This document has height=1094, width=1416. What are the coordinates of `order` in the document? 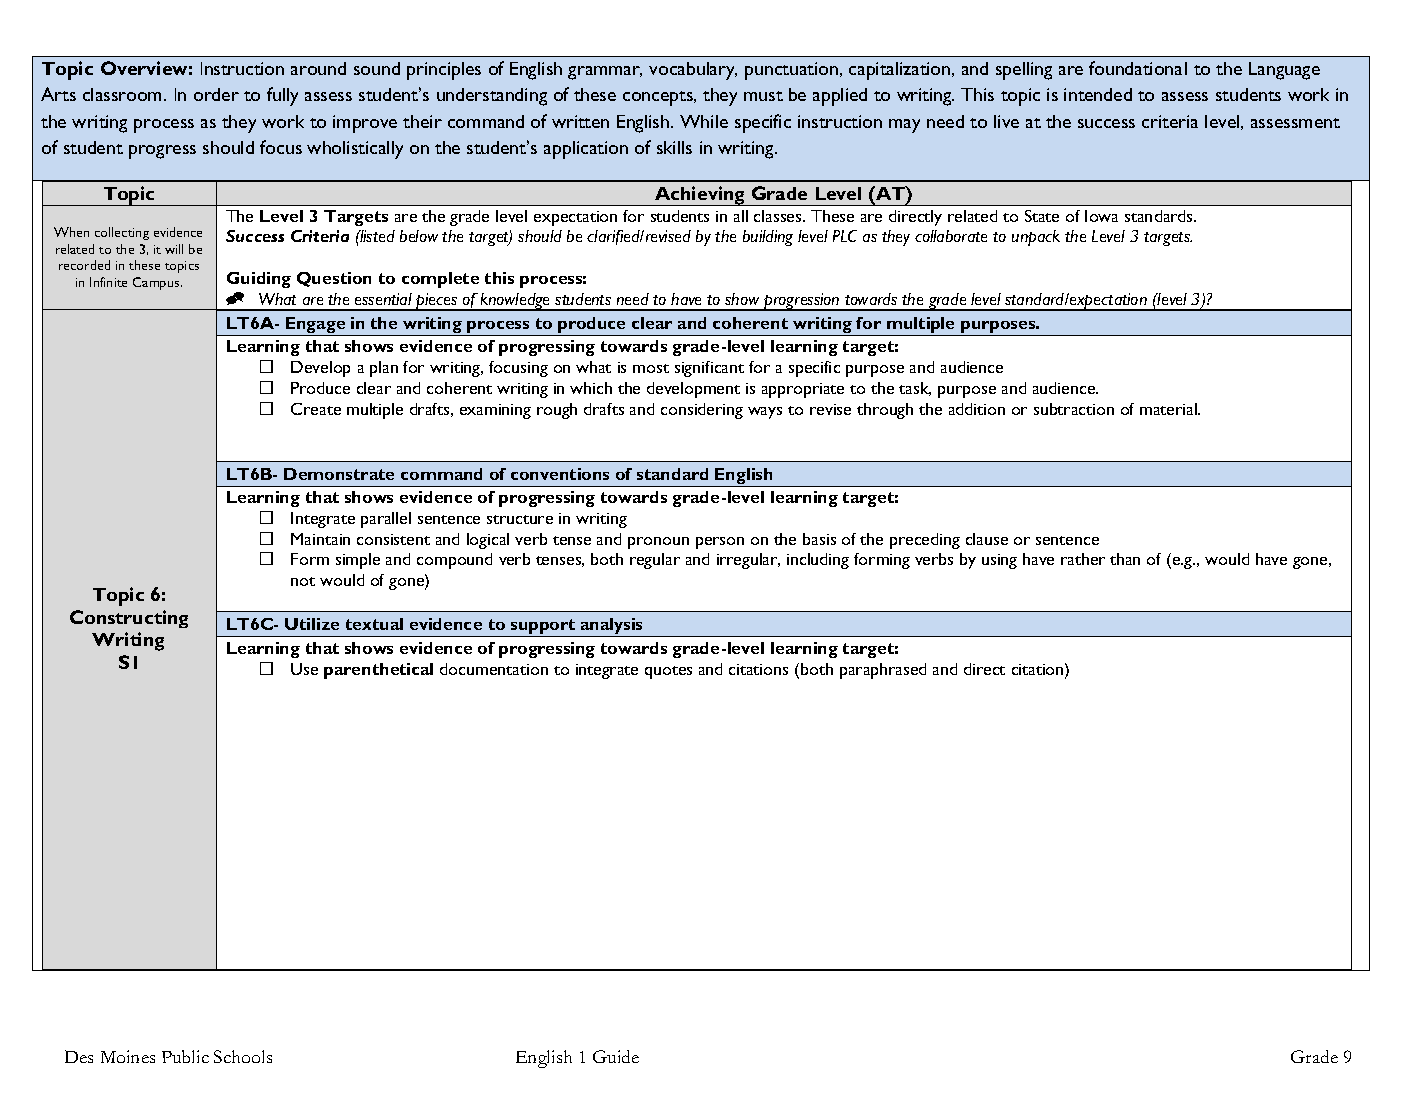 It's located at (216, 94).
